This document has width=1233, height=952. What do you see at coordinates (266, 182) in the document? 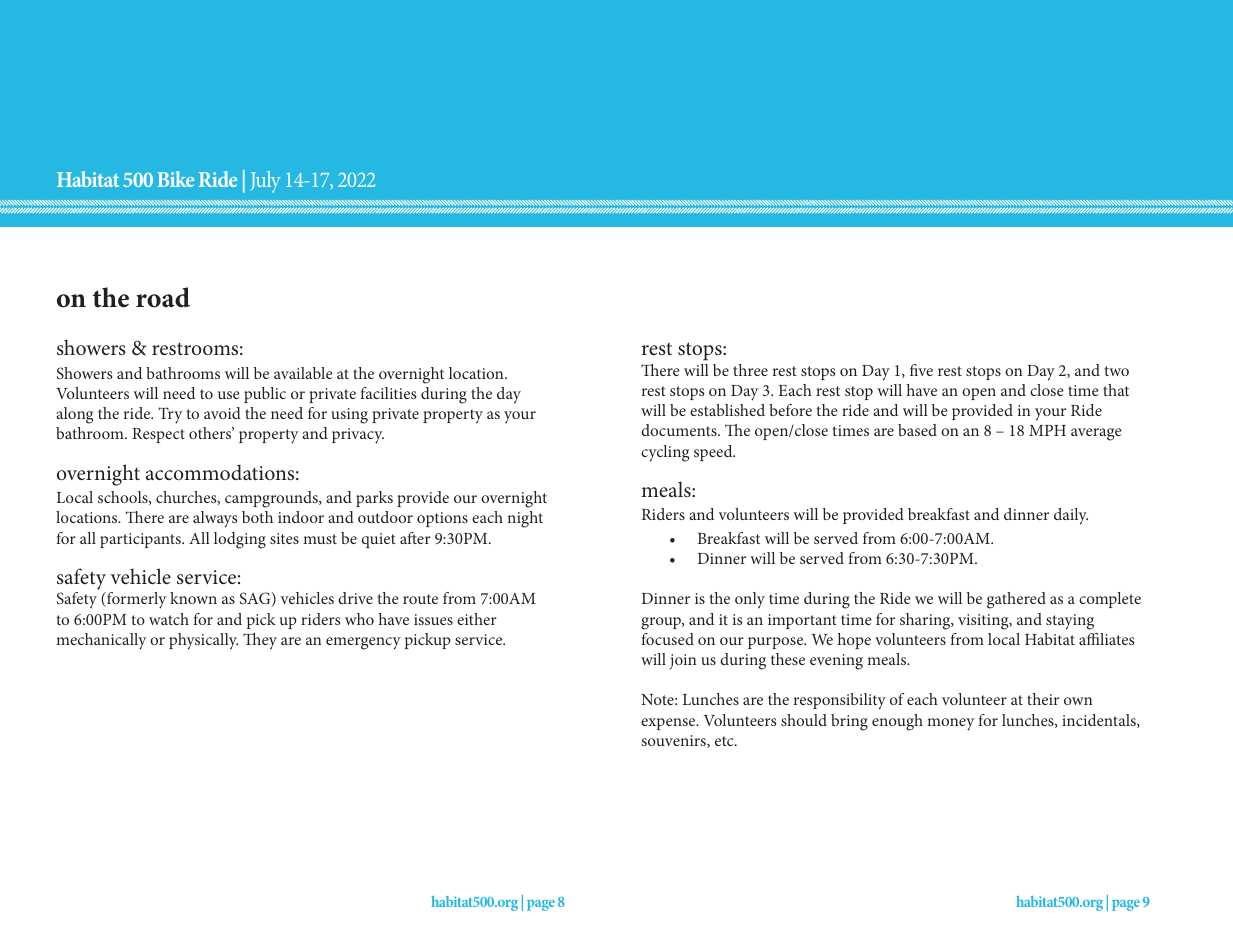
I see `July` at bounding box center [266, 182].
